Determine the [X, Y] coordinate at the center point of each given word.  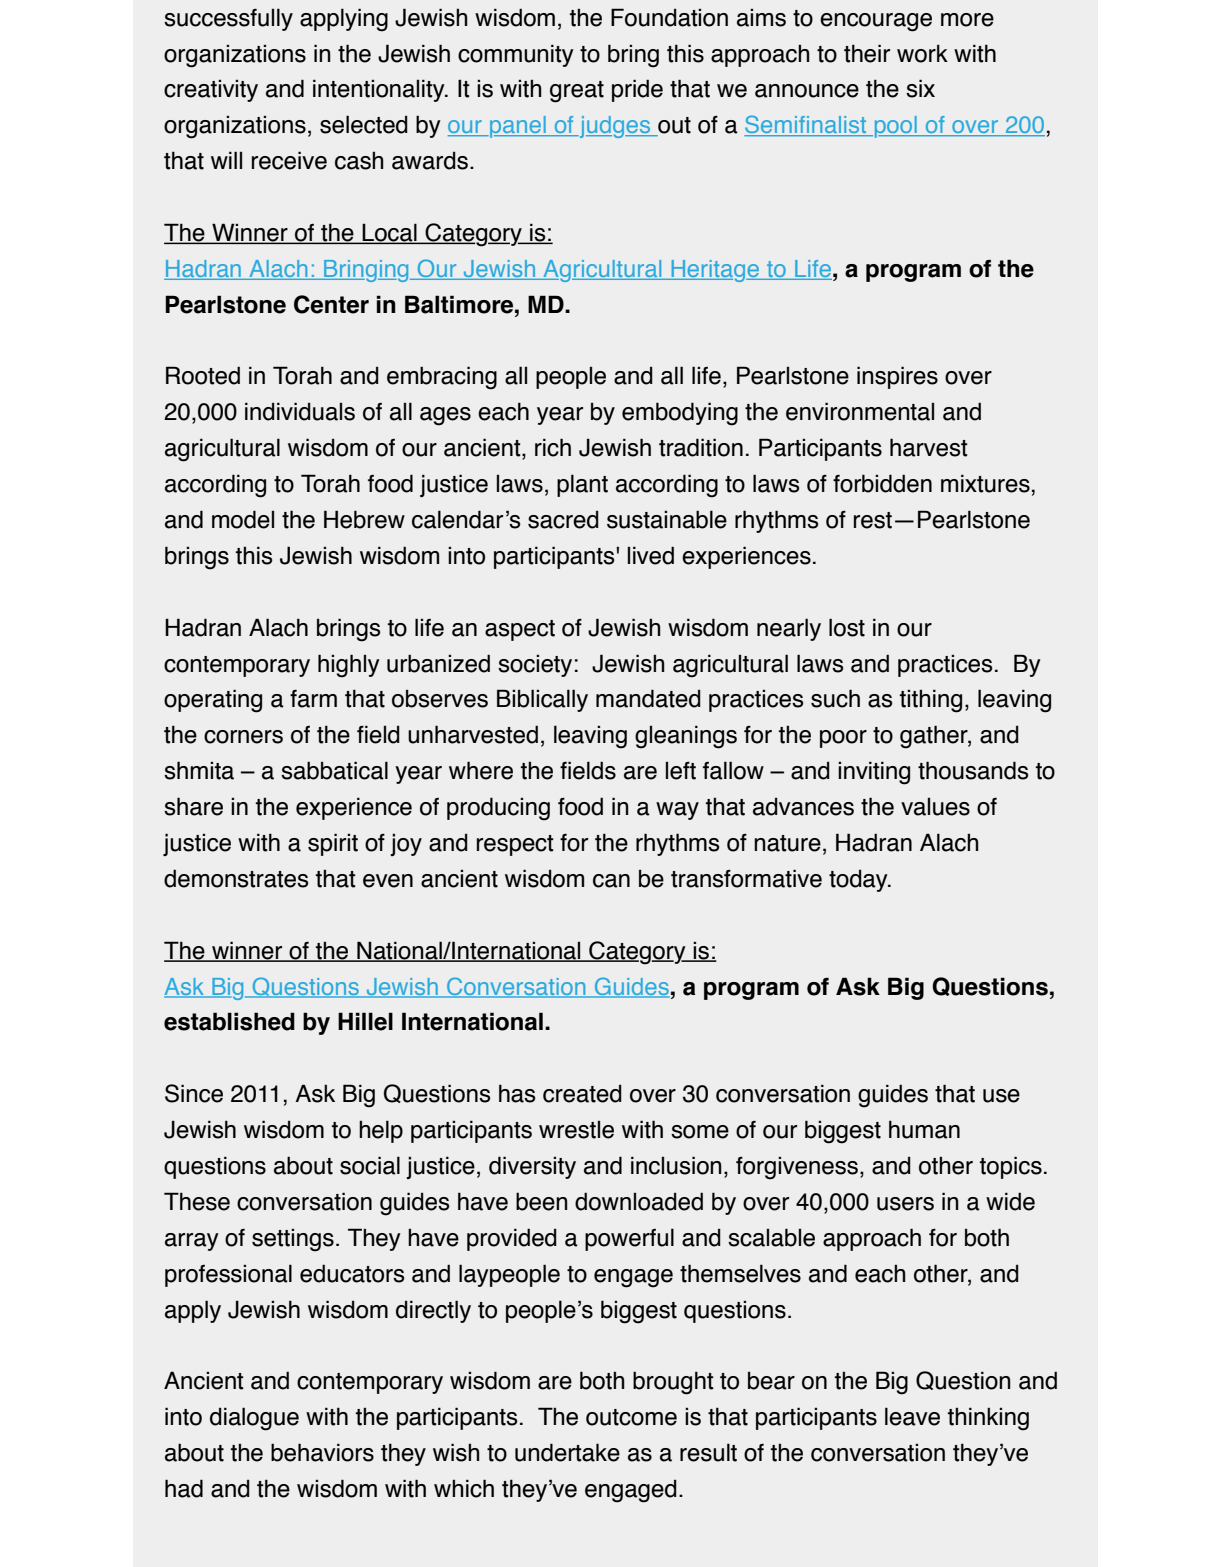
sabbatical [334, 770]
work [922, 53]
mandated [648, 698]
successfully [228, 19]
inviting [874, 773]
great [577, 92]
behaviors [322, 1452]
